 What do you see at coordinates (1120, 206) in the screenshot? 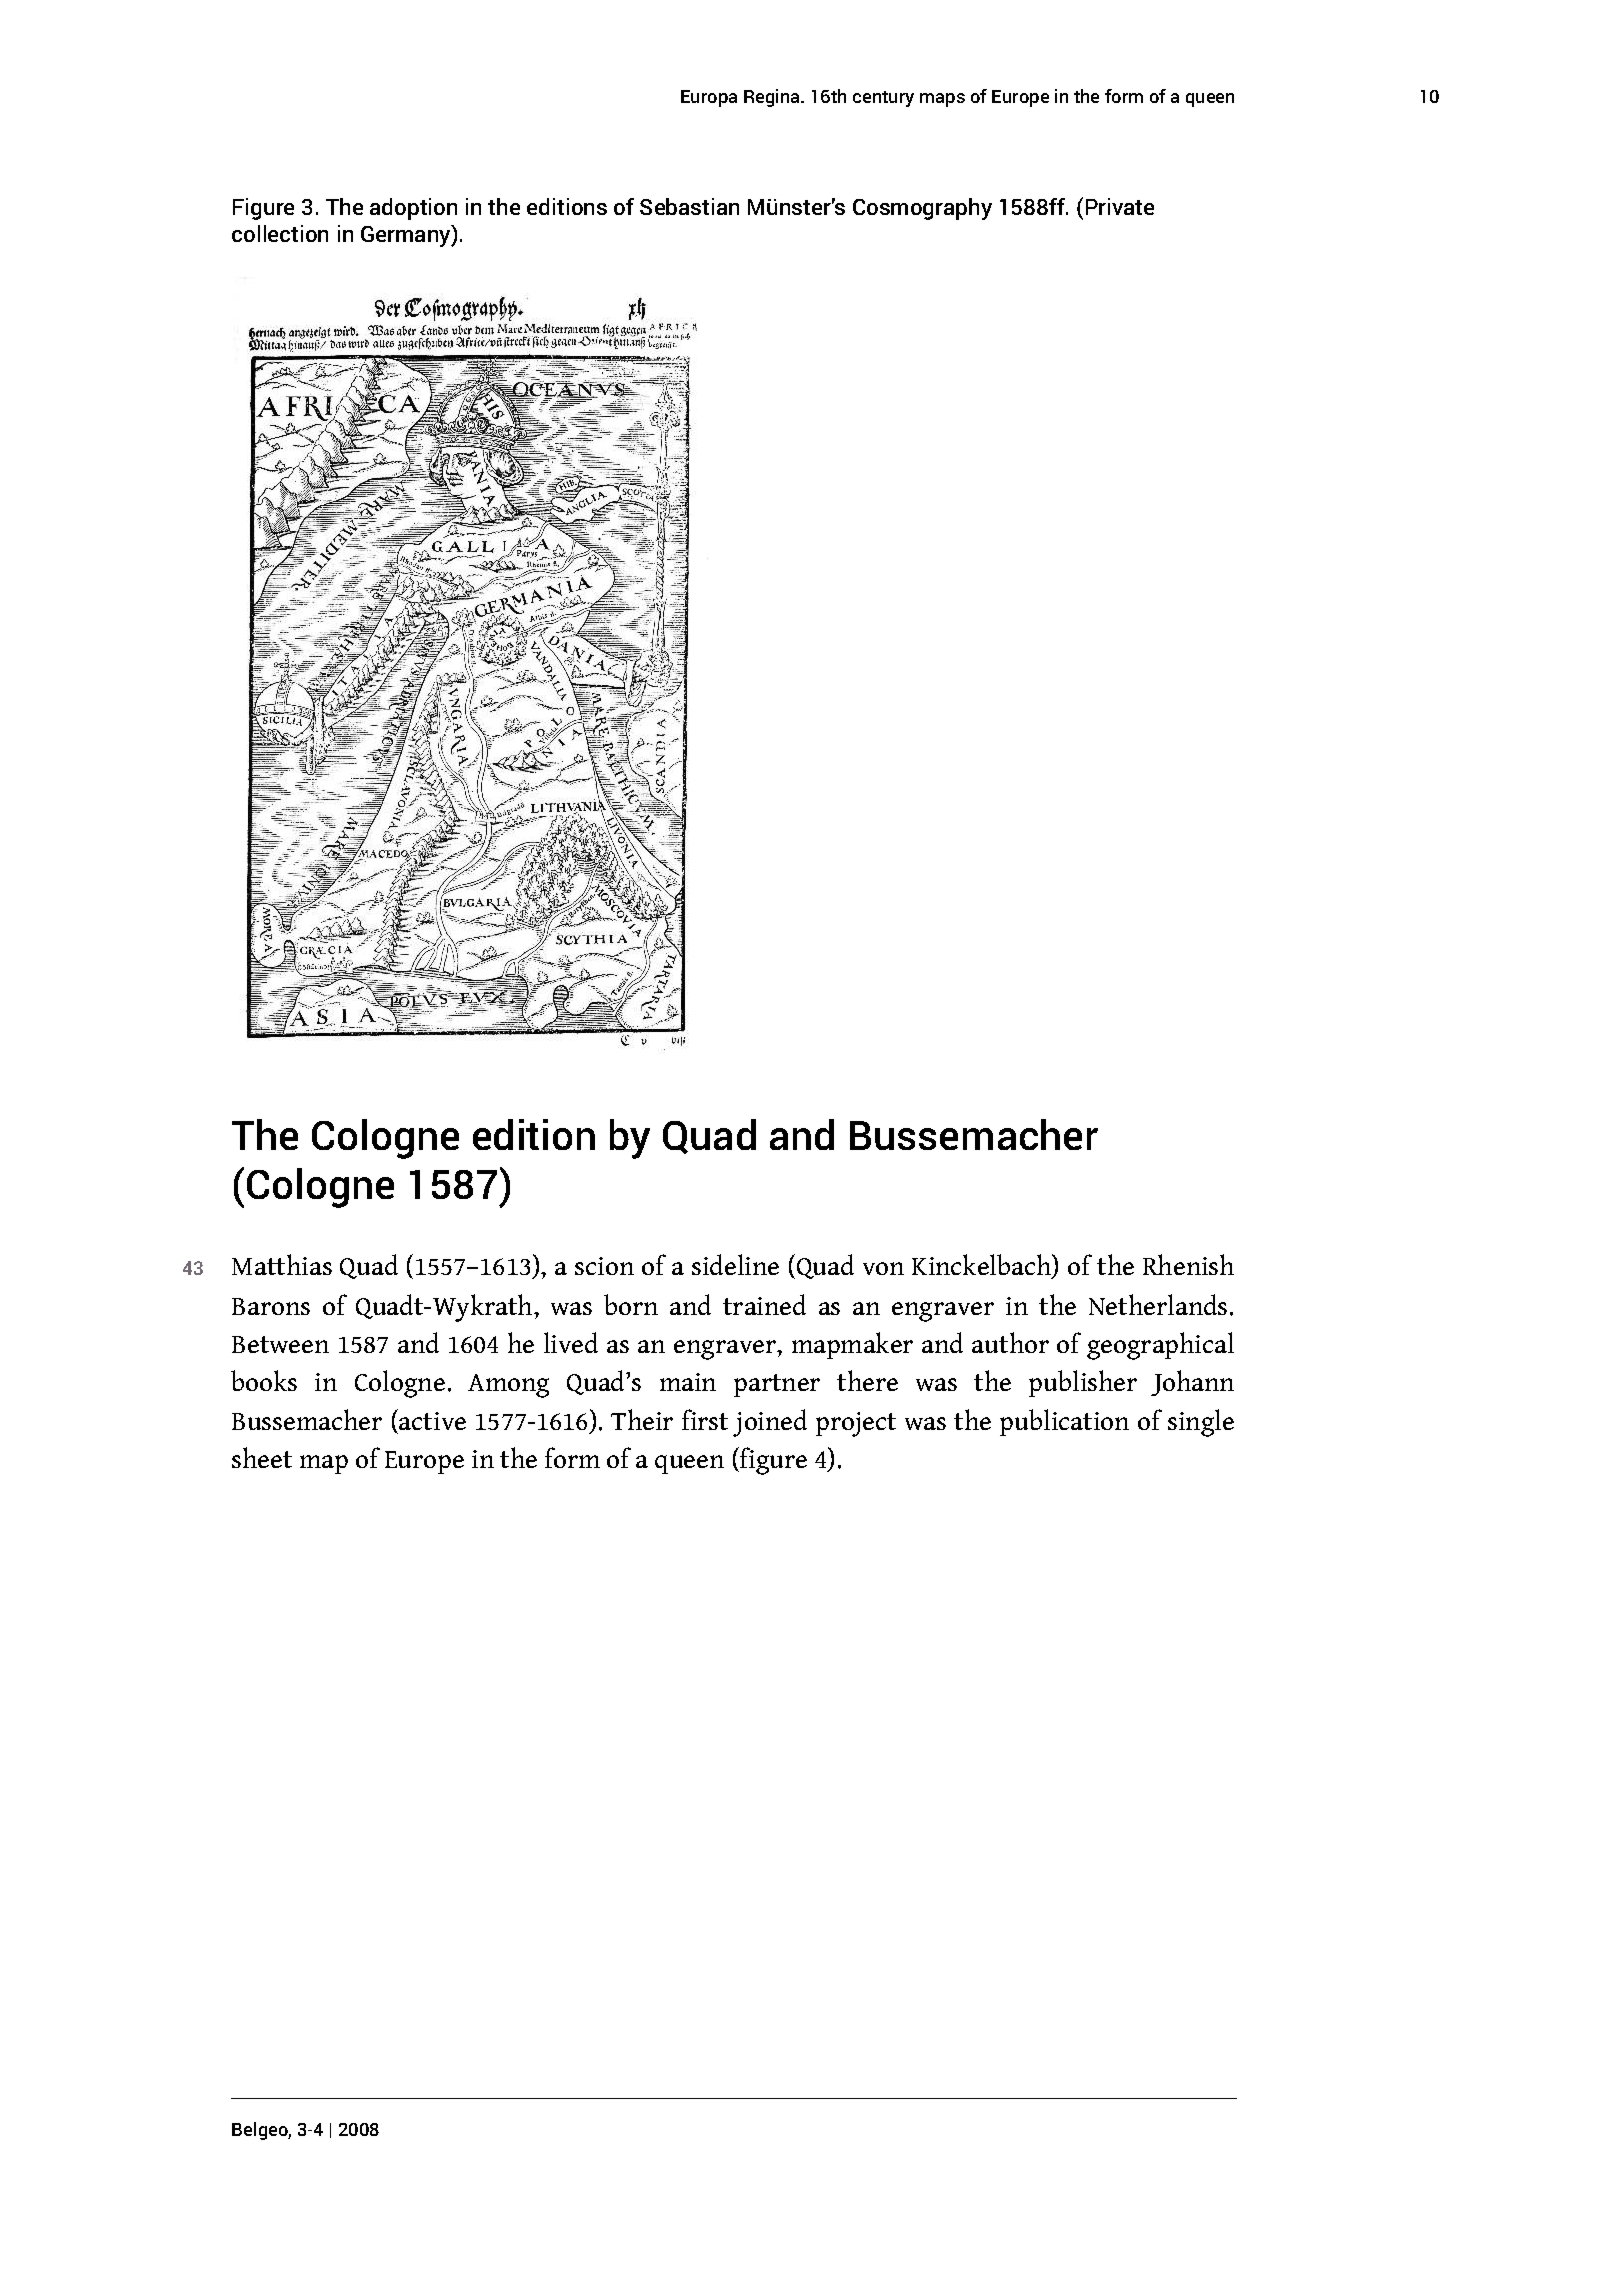
I see `Private` at bounding box center [1120, 206].
